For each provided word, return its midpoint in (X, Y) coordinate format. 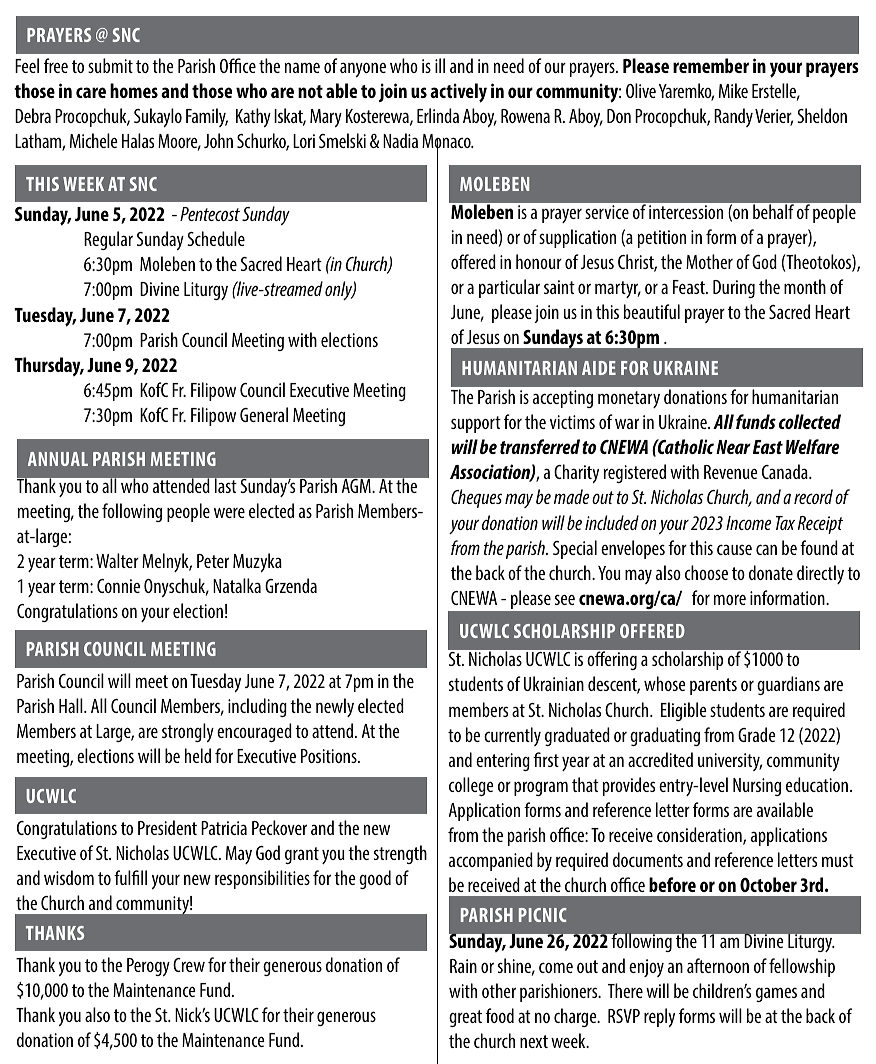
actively (458, 93)
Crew (189, 965)
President (167, 827)
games (776, 994)
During (734, 289)
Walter (117, 560)
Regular (108, 240)
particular (509, 288)
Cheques (476, 498)
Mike (733, 90)
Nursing (757, 787)
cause (734, 549)
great (465, 1018)
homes (134, 90)
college (471, 786)
